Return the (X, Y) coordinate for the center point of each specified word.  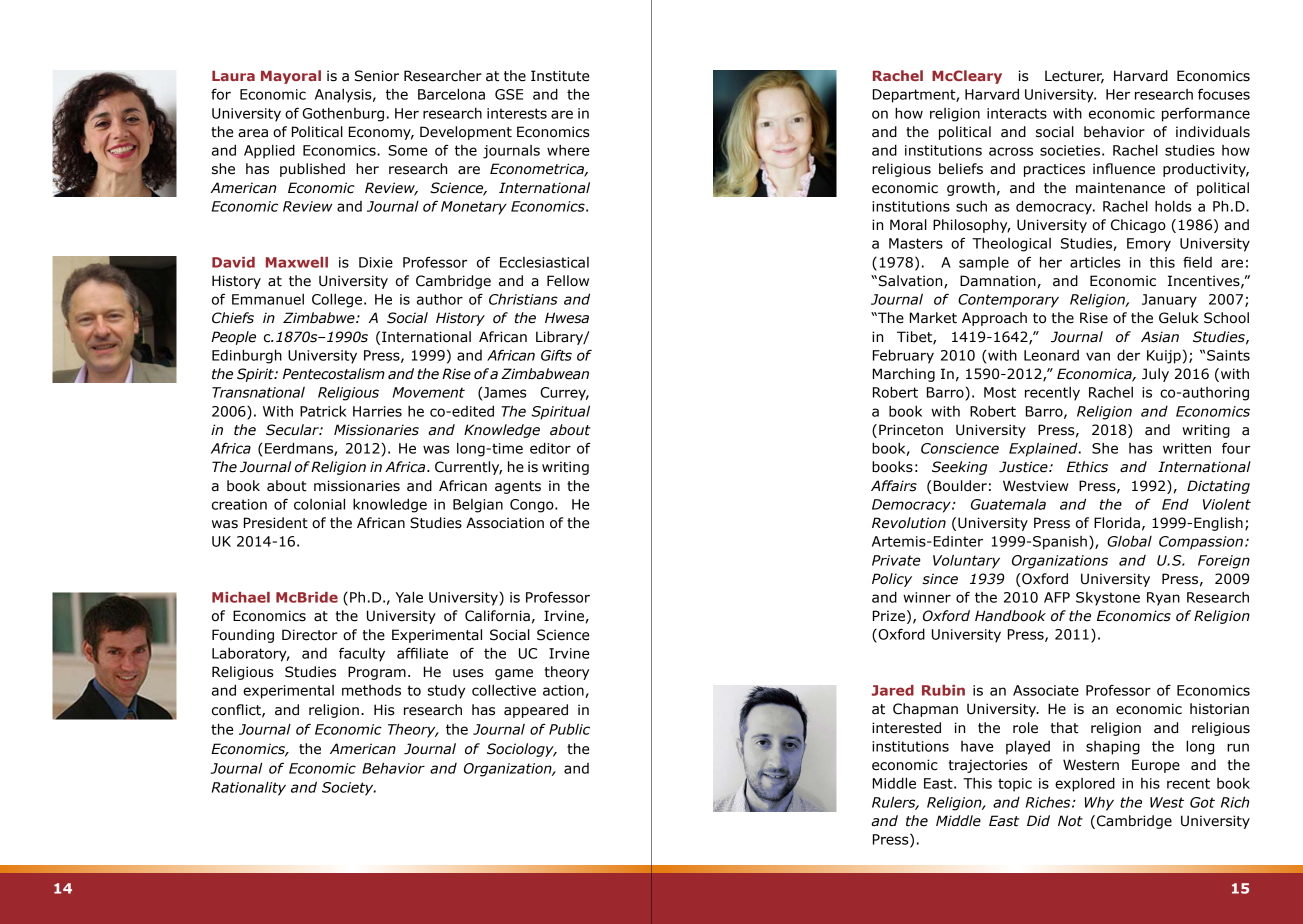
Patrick (323, 411)
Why (1099, 804)
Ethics (1087, 467)
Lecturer (1074, 77)
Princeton (911, 430)
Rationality (249, 789)
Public (569, 729)
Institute (560, 76)
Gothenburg (343, 115)
